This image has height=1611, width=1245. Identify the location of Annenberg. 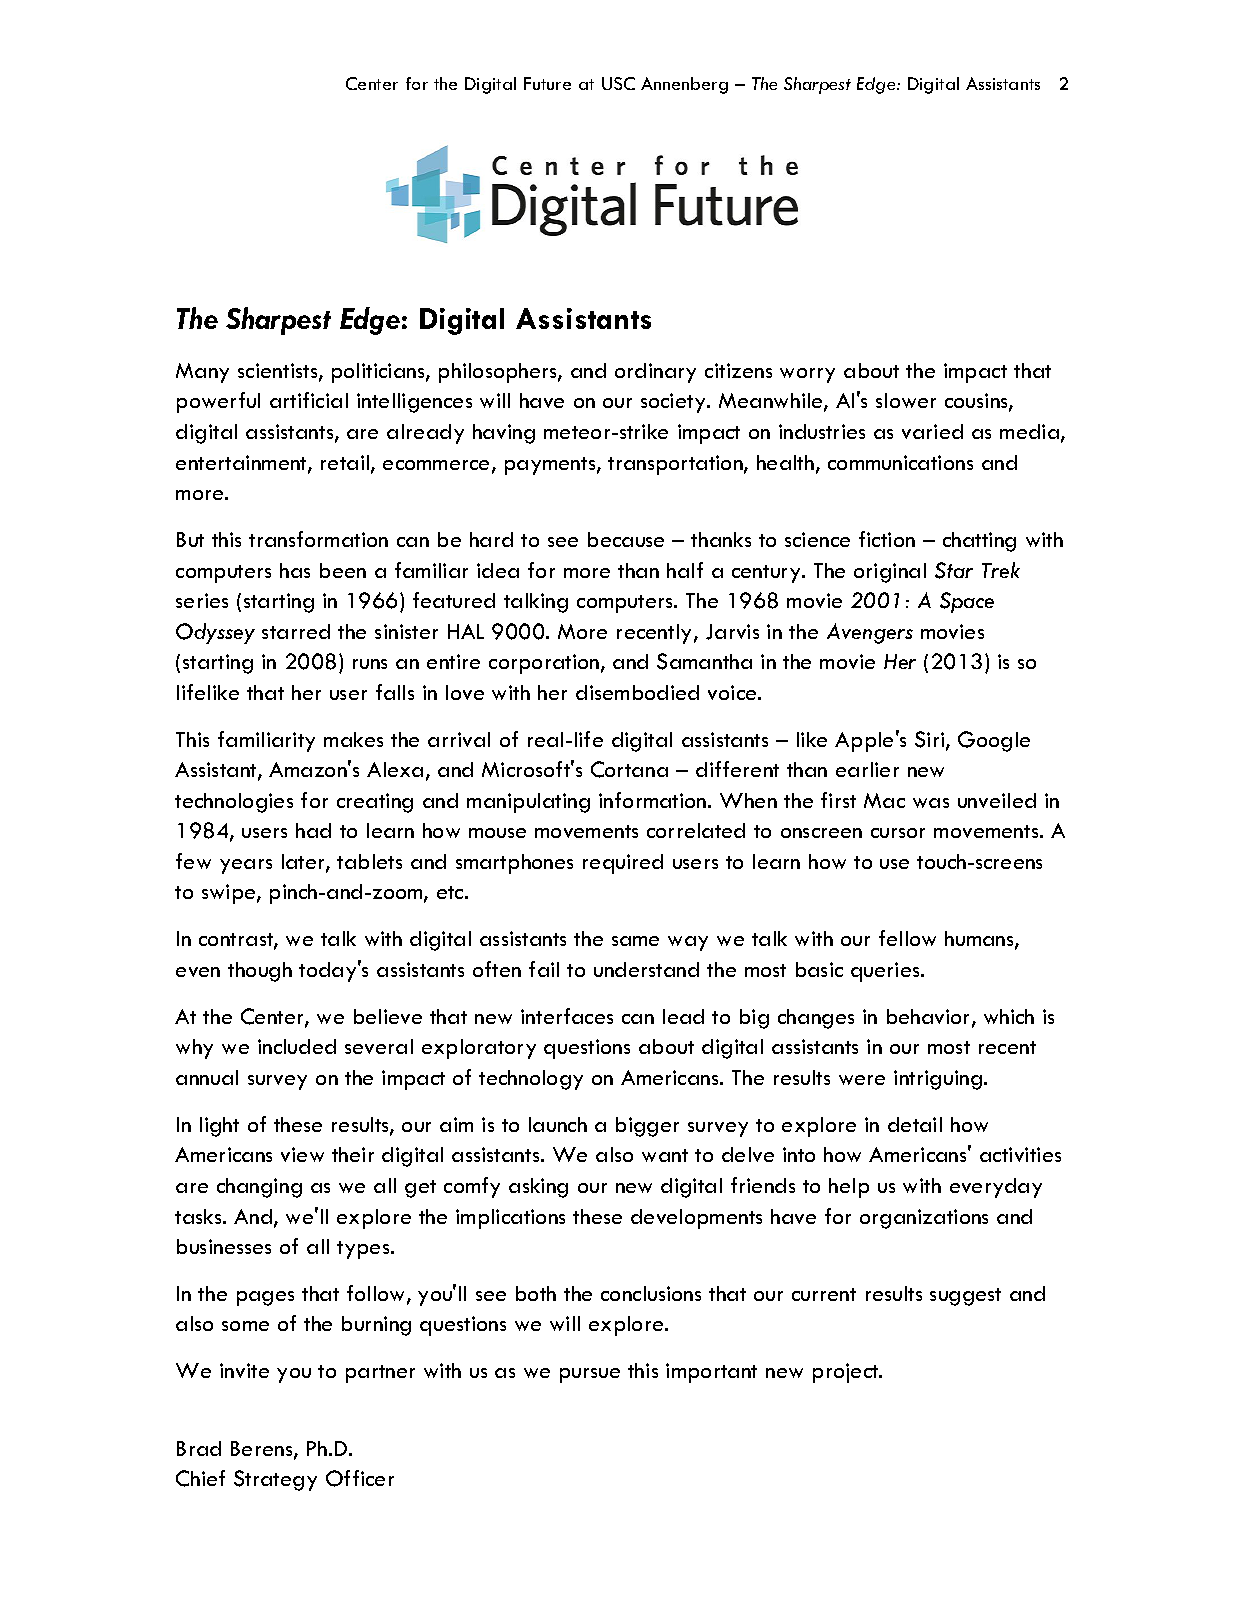
(684, 85).
